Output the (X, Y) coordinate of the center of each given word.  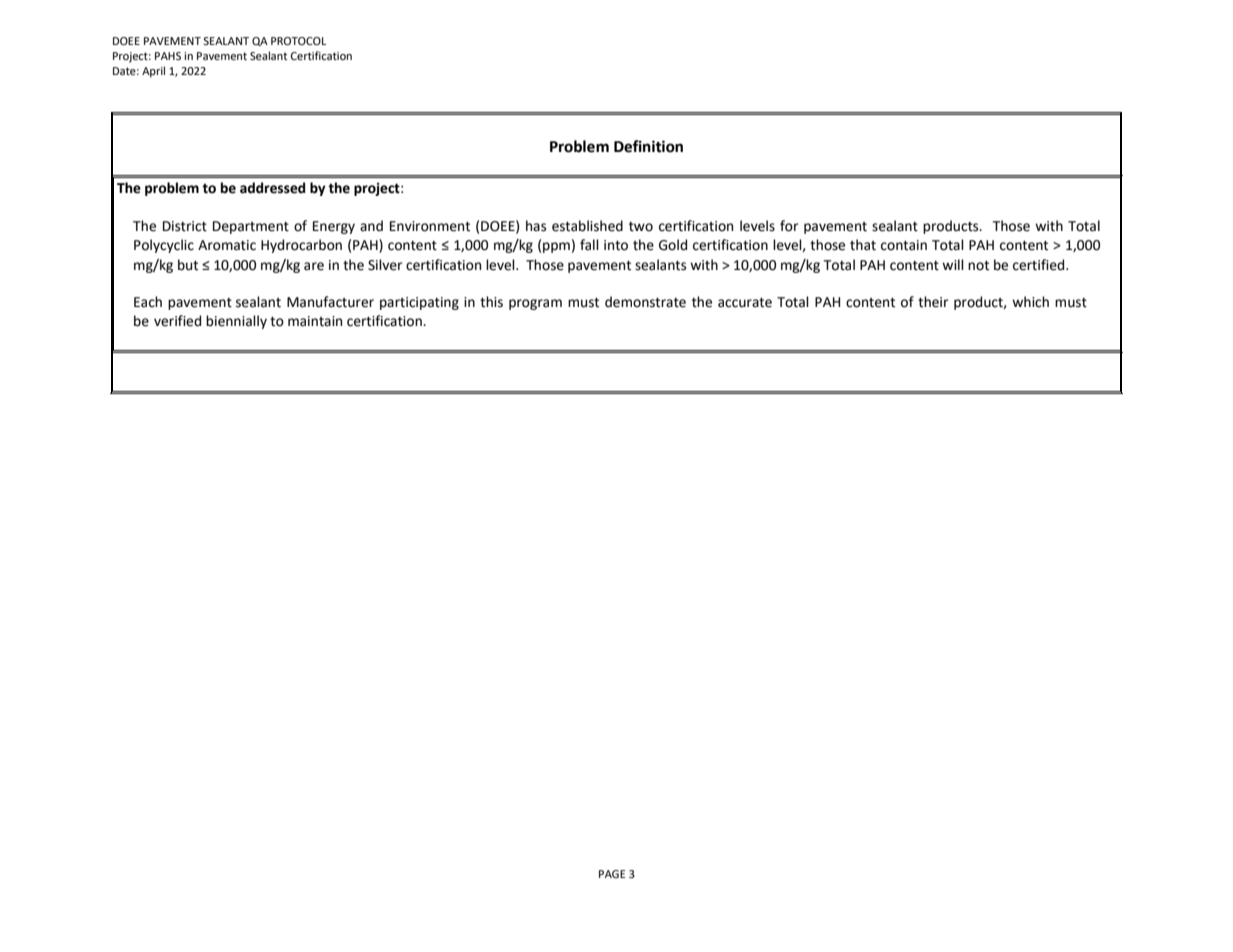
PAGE (612, 874)
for (789, 226)
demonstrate (645, 302)
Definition (648, 146)
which (1030, 302)
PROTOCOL (298, 41)
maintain (315, 321)
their (933, 302)
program (535, 304)
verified (177, 321)
